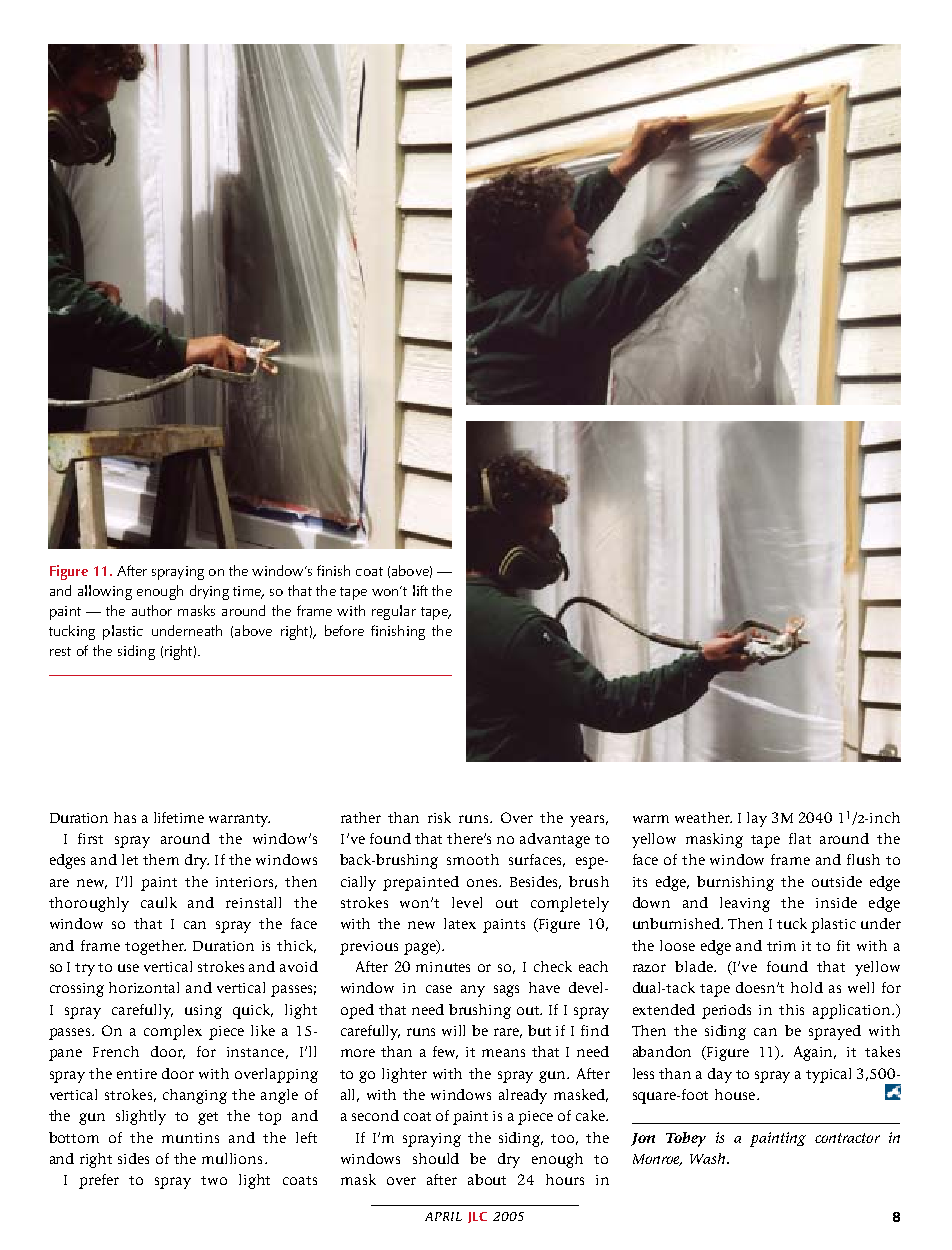  I want to click on lift, so click(420, 590).
